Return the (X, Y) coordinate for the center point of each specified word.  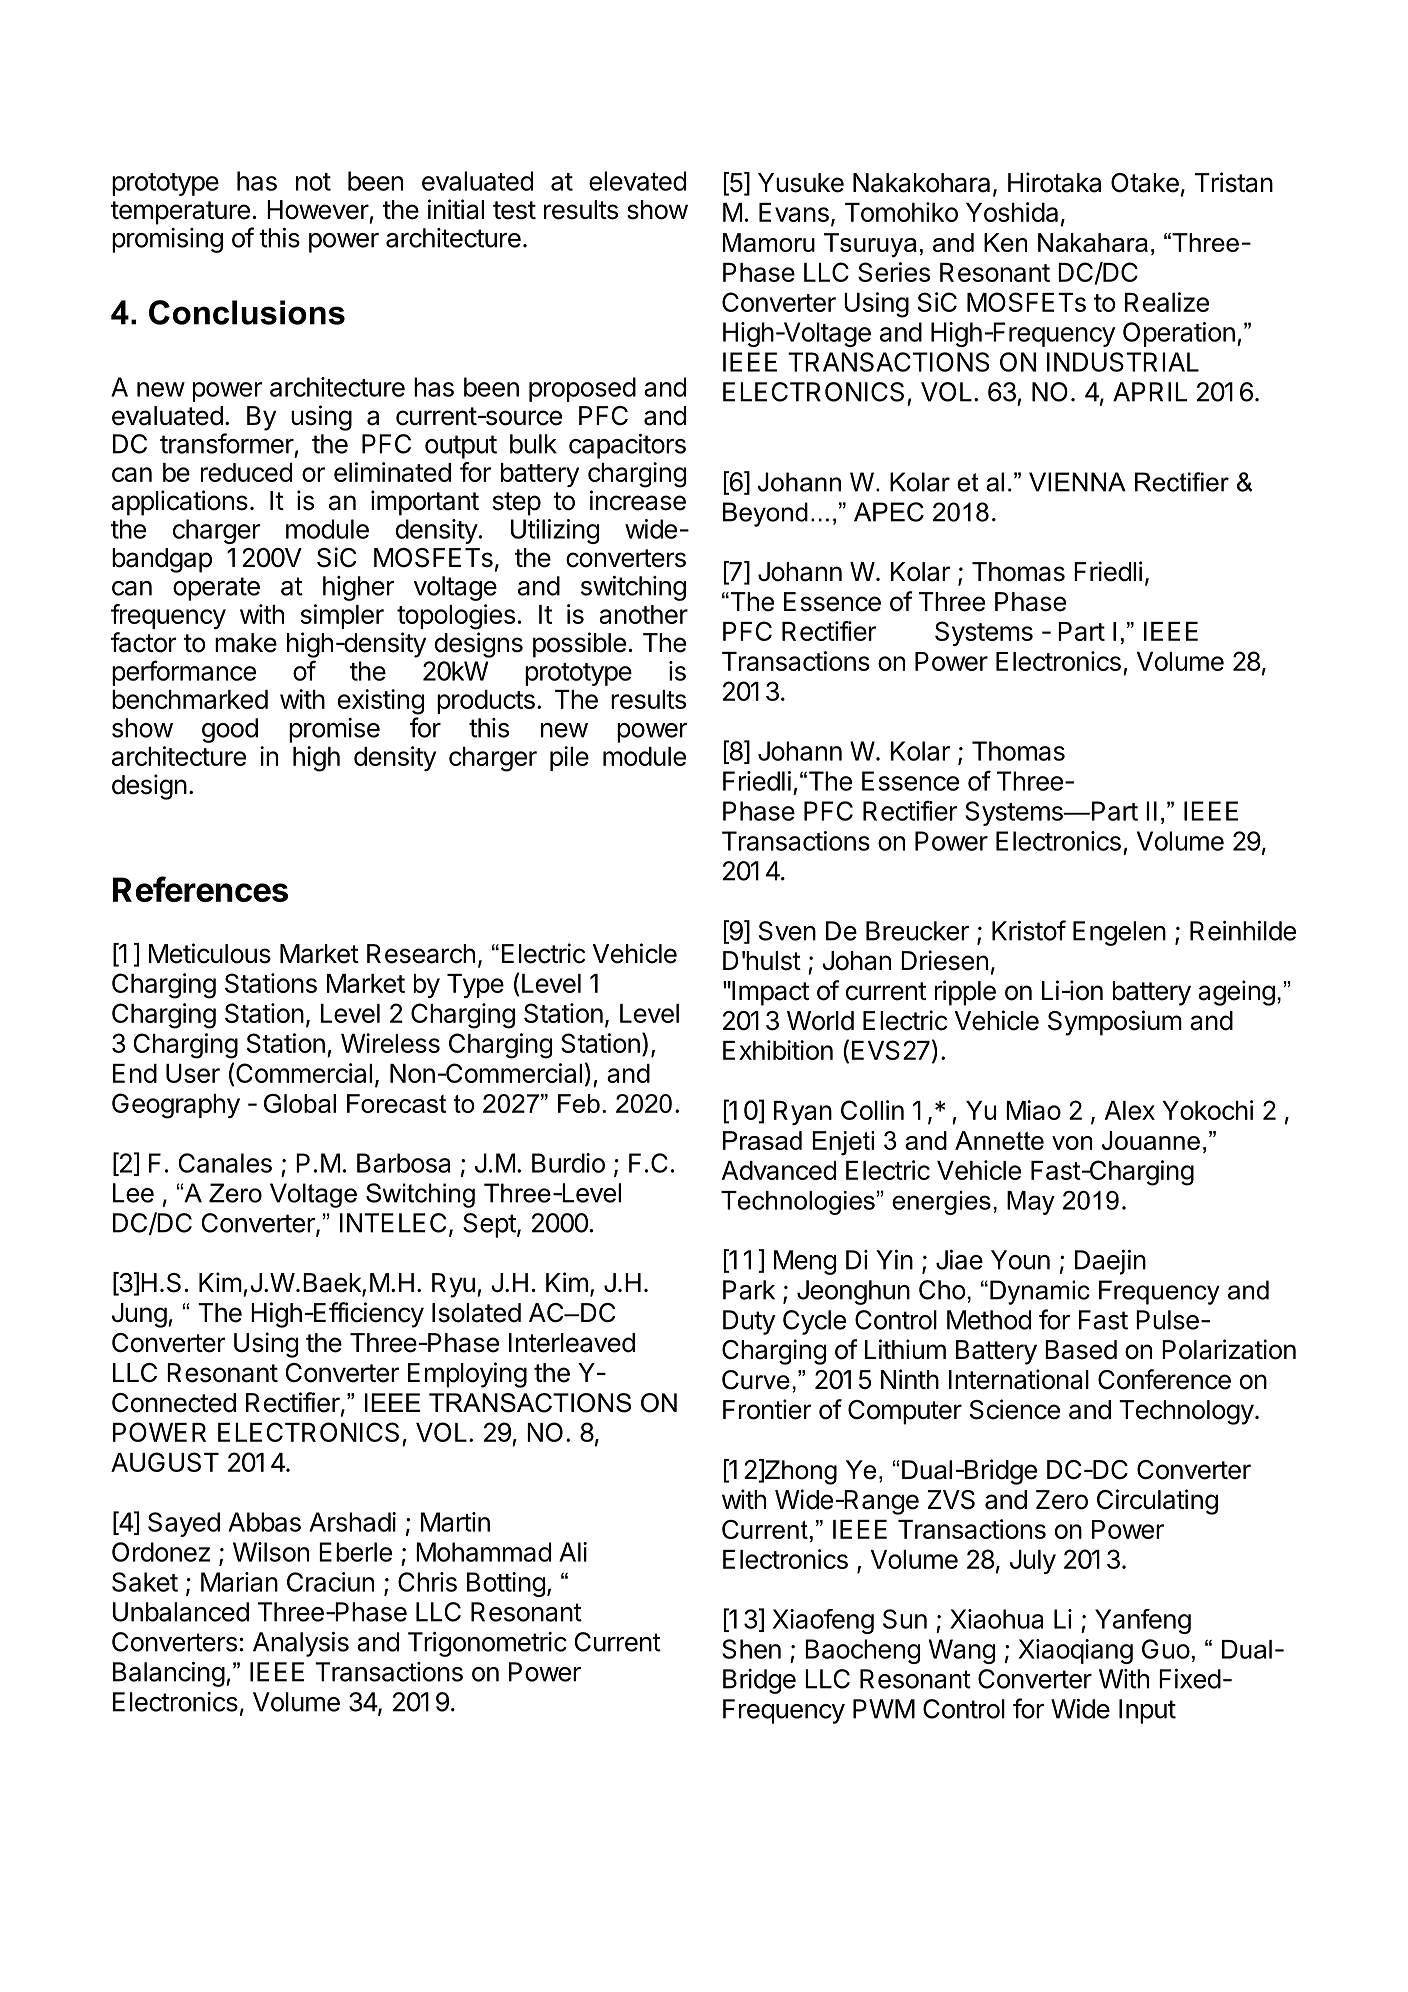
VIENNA (1077, 482)
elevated (637, 181)
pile (569, 758)
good (230, 730)
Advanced (779, 1170)
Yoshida (1012, 212)
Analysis (301, 1644)
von (1072, 1143)
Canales (225, 1163)
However (318, 210)
